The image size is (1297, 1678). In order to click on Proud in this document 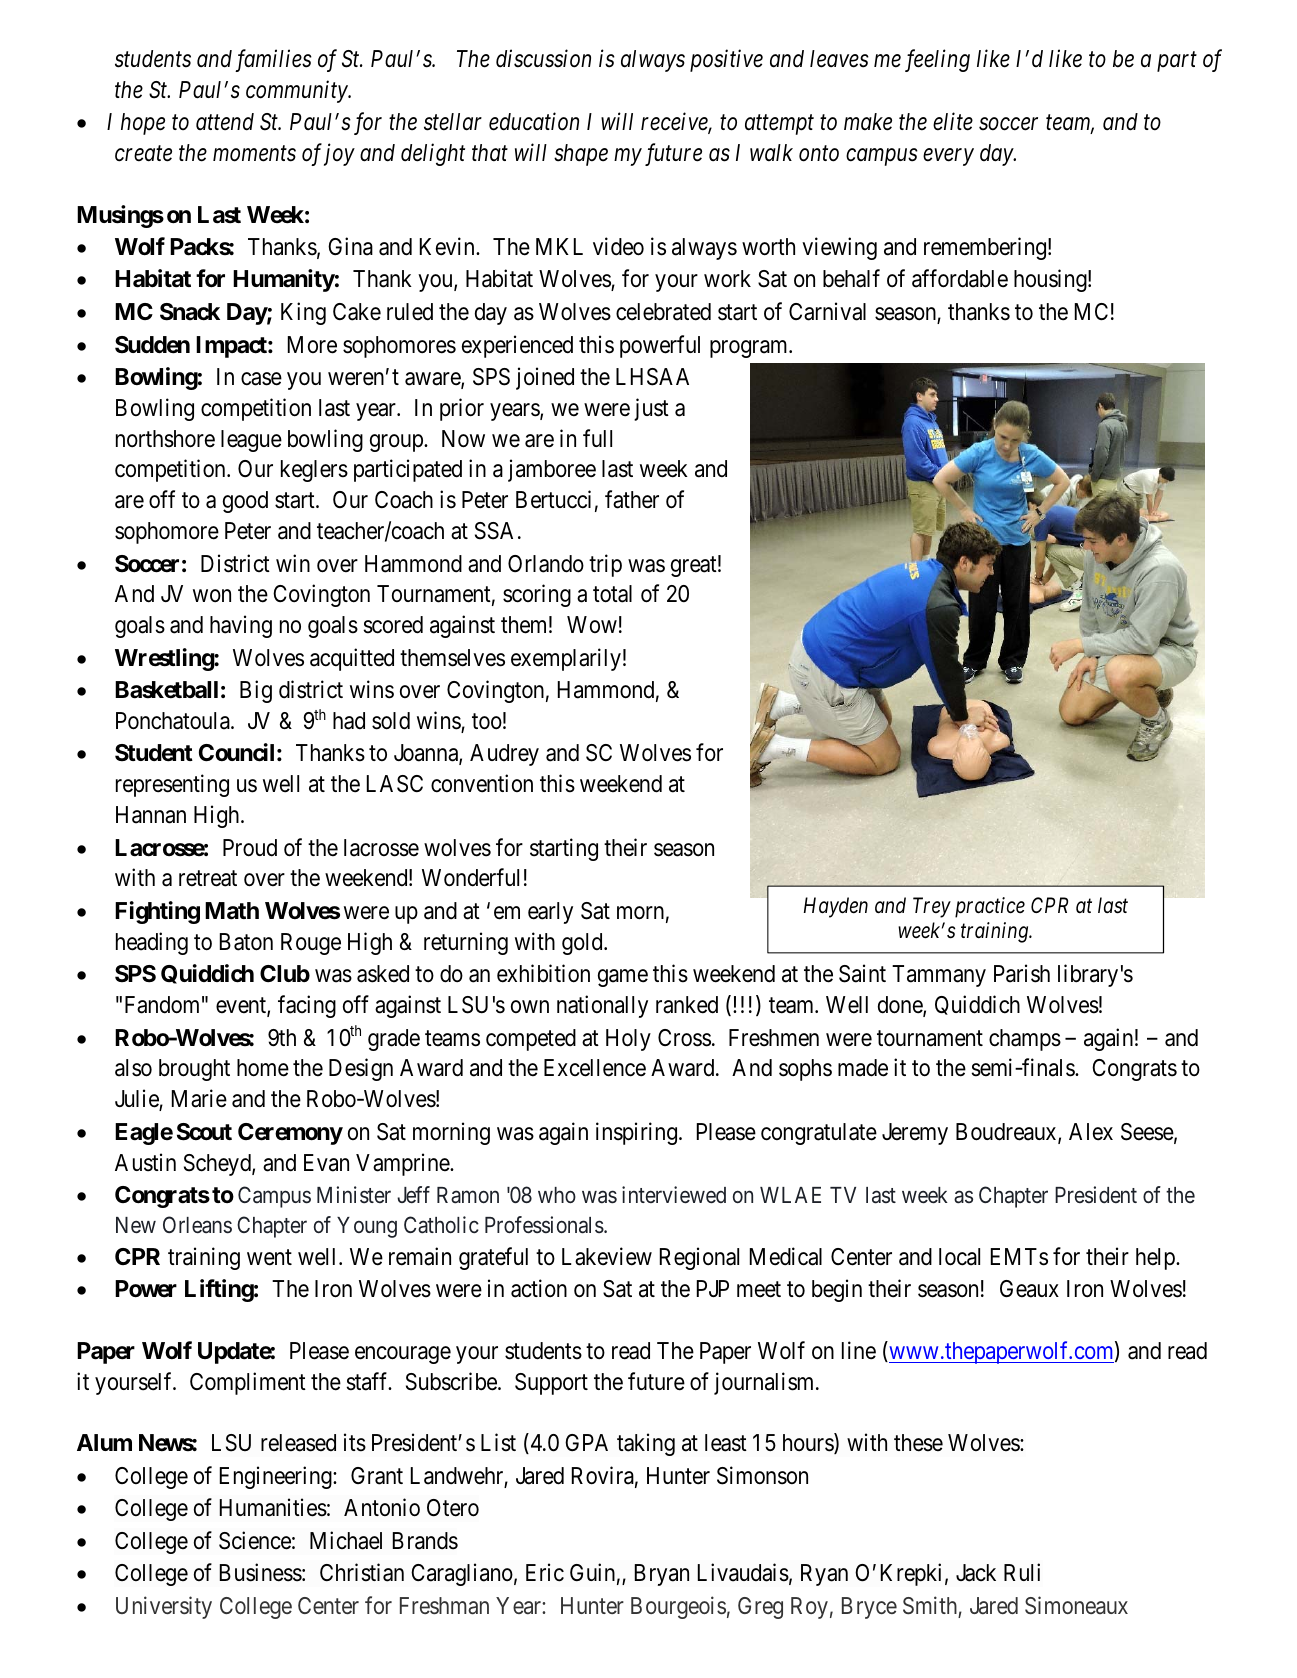, I will do `click(250, 848)`.
